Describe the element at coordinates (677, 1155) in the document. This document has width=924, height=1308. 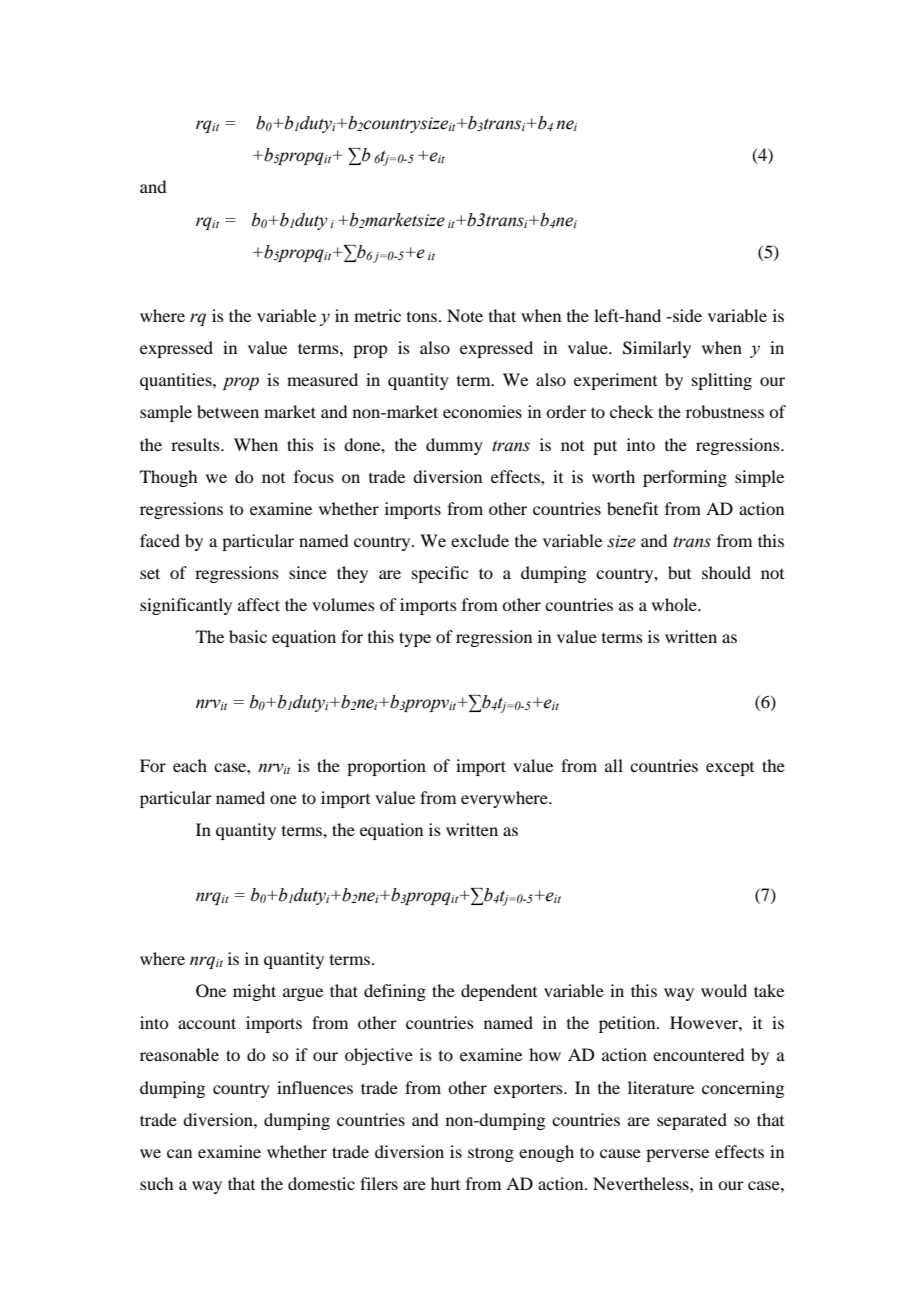
I see `perverse` at that location.
